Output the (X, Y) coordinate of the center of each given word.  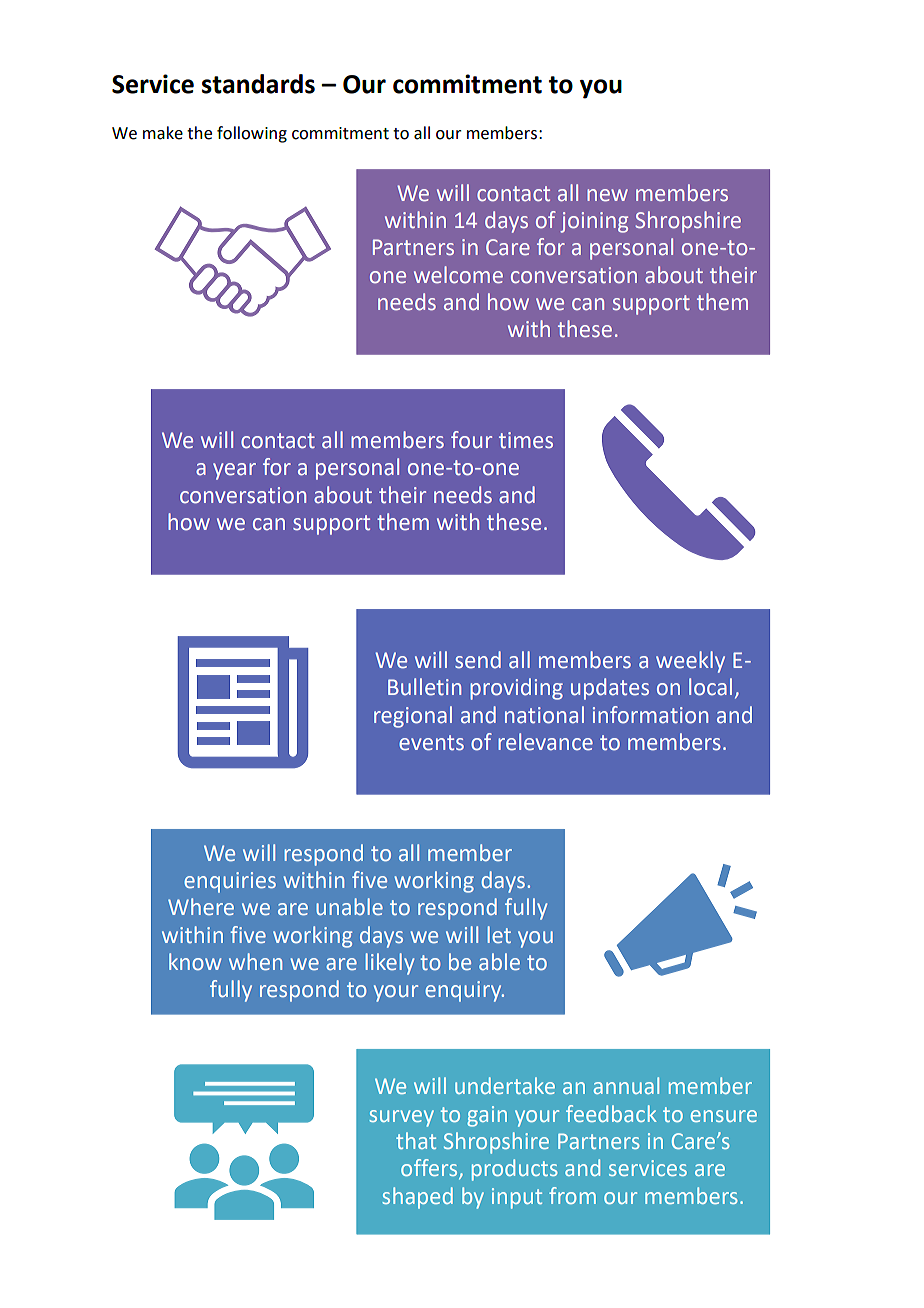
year (234, 471)
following (252, 134)
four (471, 440)
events (431, 743)
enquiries (230, 882)
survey (401, 1118)
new (607, 195)
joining (594, 222)
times (526, 440)
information (650, 715)
